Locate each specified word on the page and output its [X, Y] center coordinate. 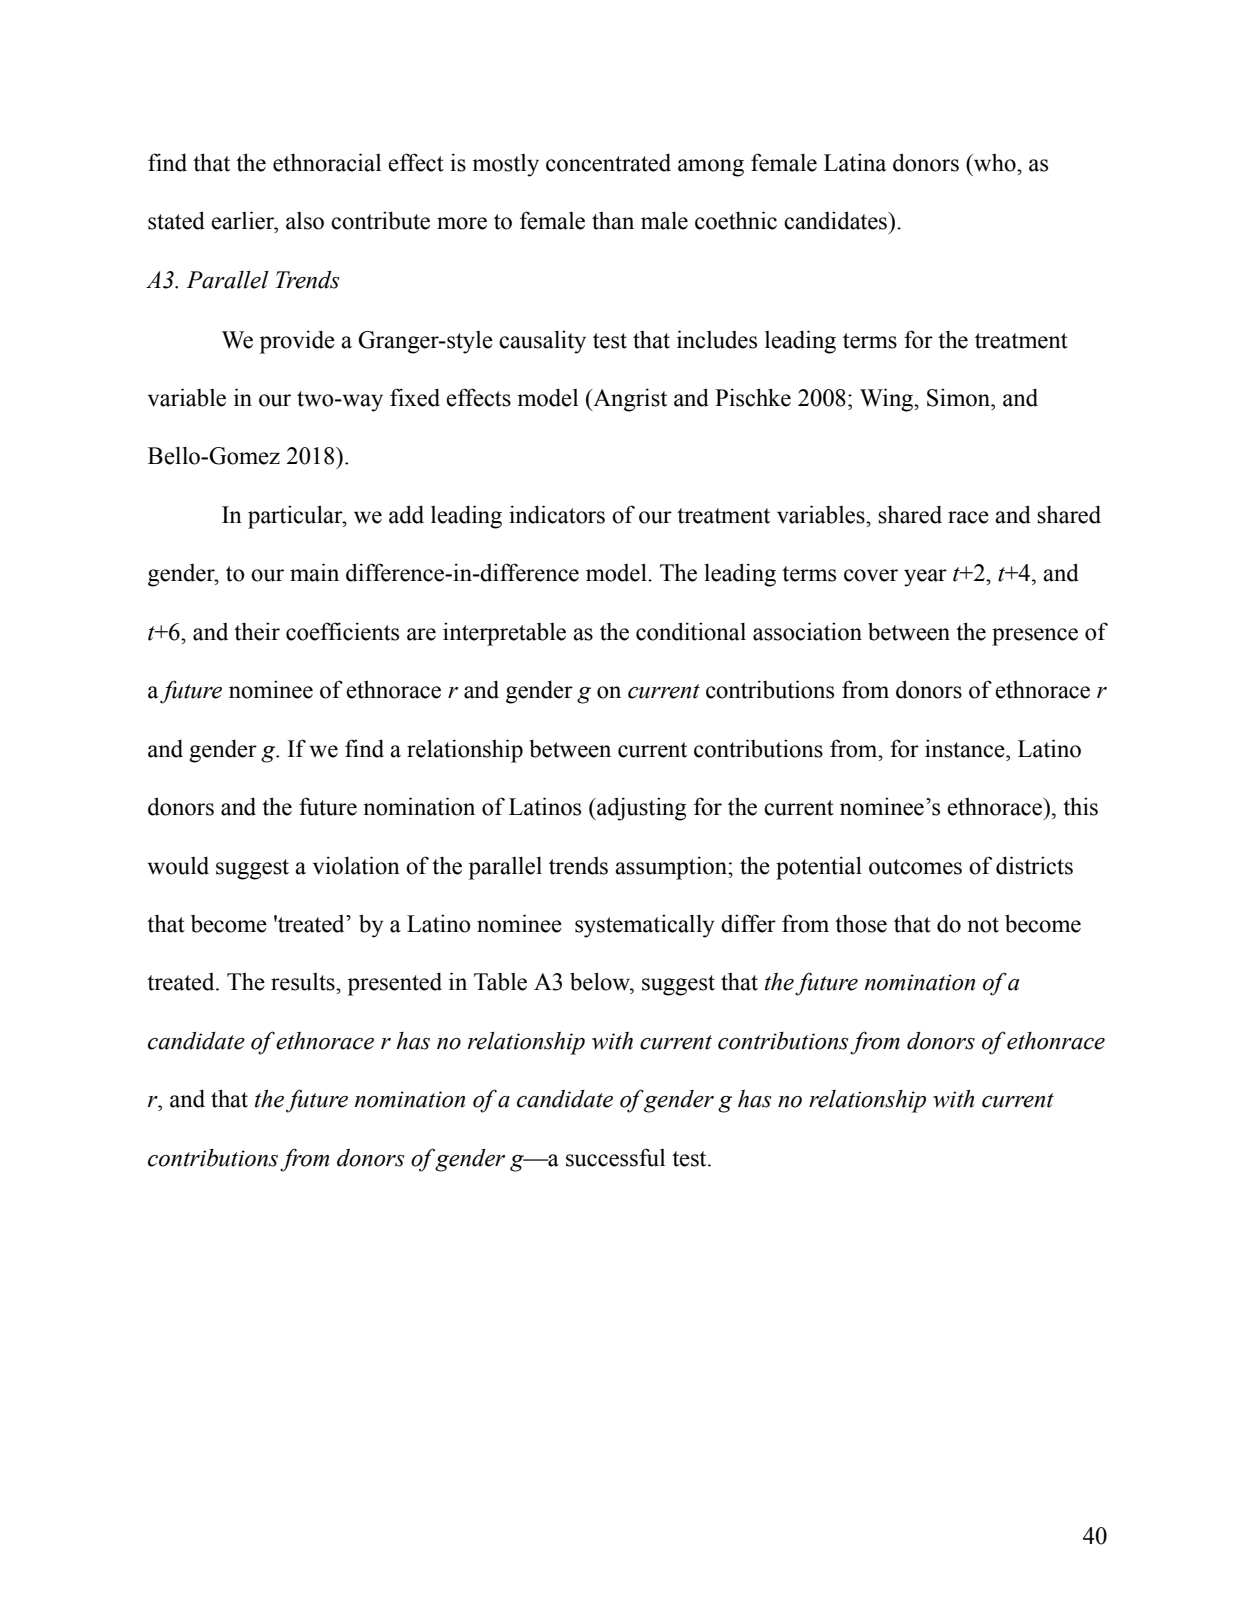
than [613, 220]
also [305, 221]
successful [615, 1157]
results [304, 982]
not [983, 925]
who [995, 162]
